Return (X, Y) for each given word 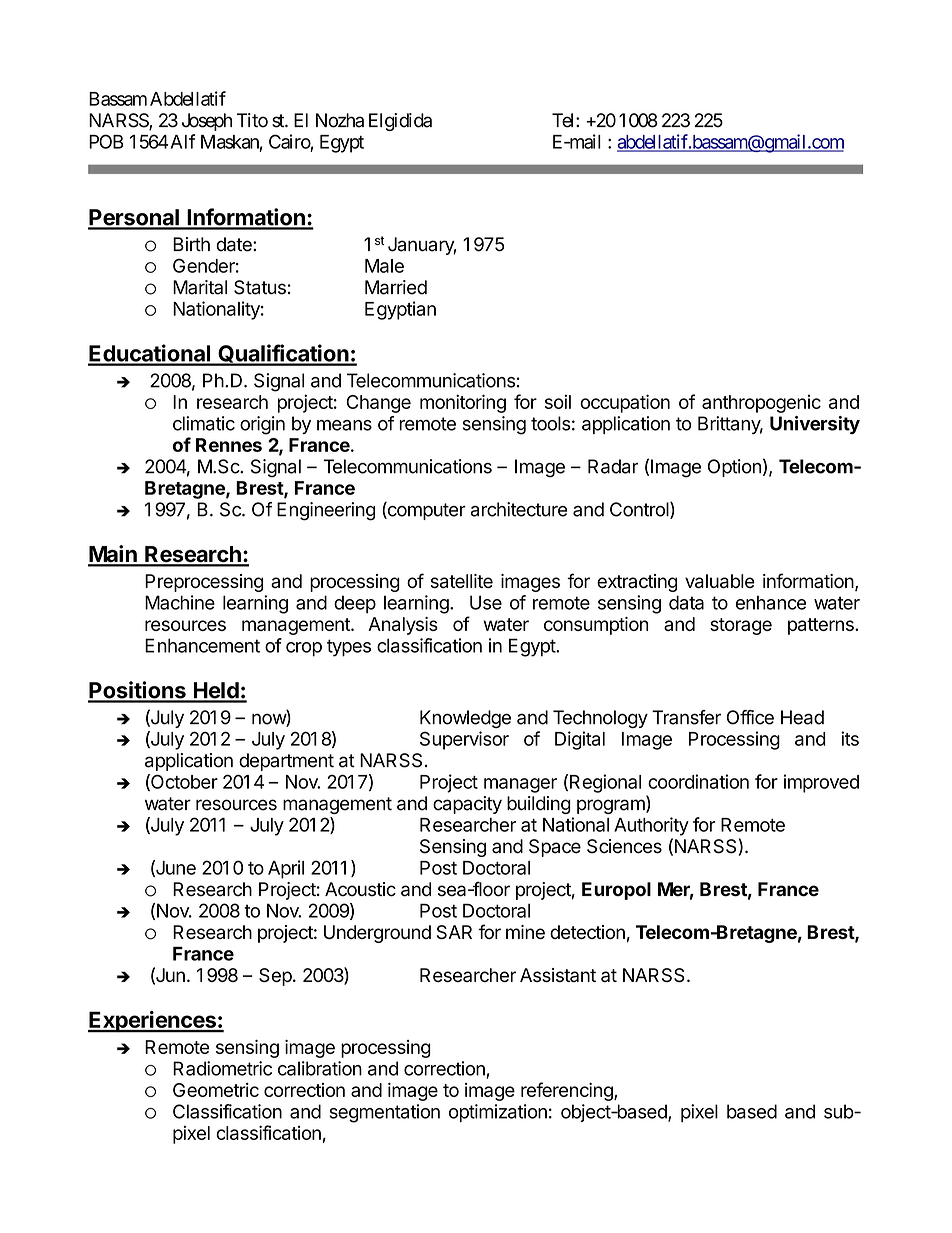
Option (734, 468)
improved (821, 783)
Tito (252, 120)
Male (384, 266)
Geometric (216, 1090)
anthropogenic (761, 404)
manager (520, 785)
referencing (568, 1091)
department (286, 762)
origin (262, 425)
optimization (498, 1113)
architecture (519, 509)
